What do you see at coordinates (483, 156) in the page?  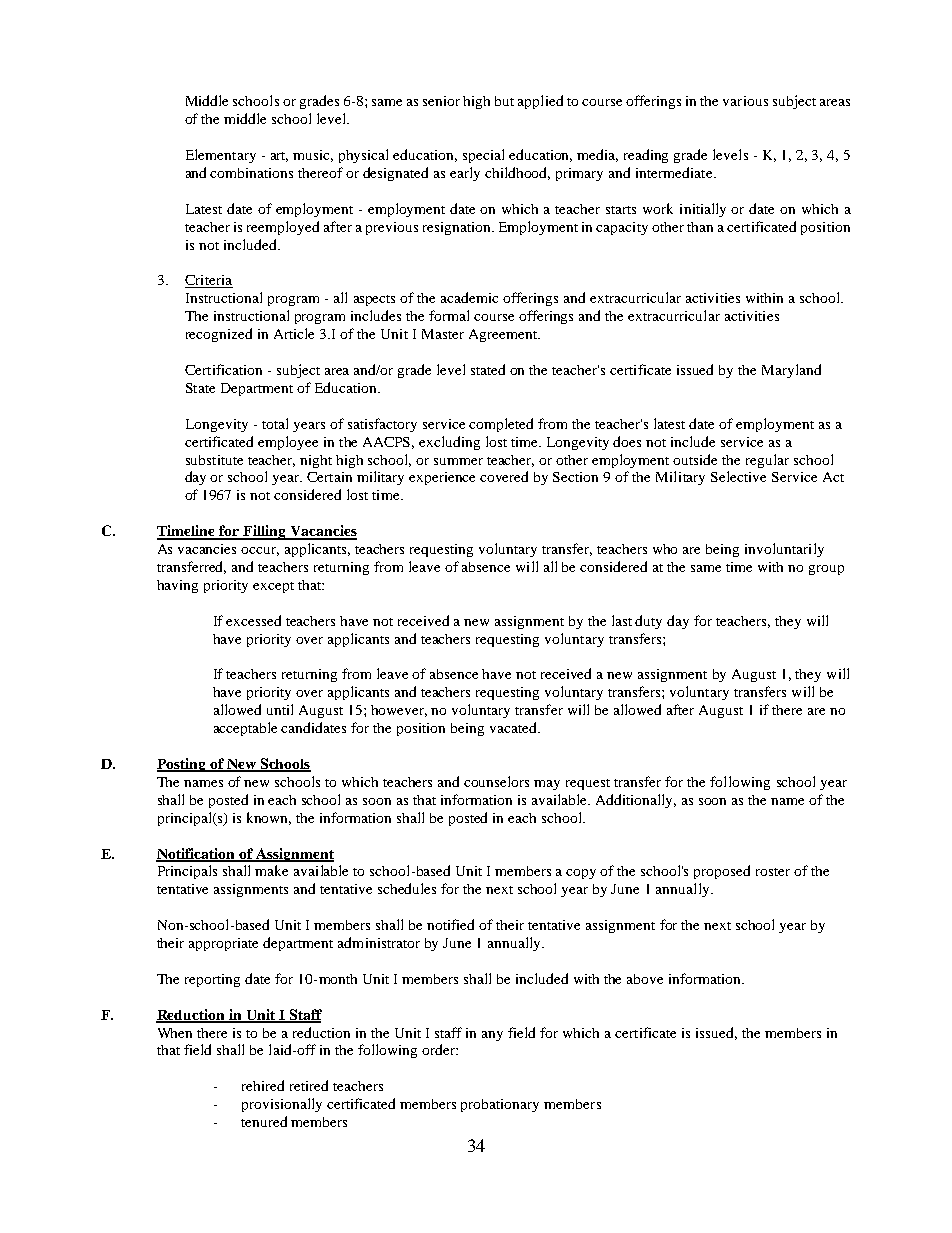 I see `special` at bounding box center [483, 156].
